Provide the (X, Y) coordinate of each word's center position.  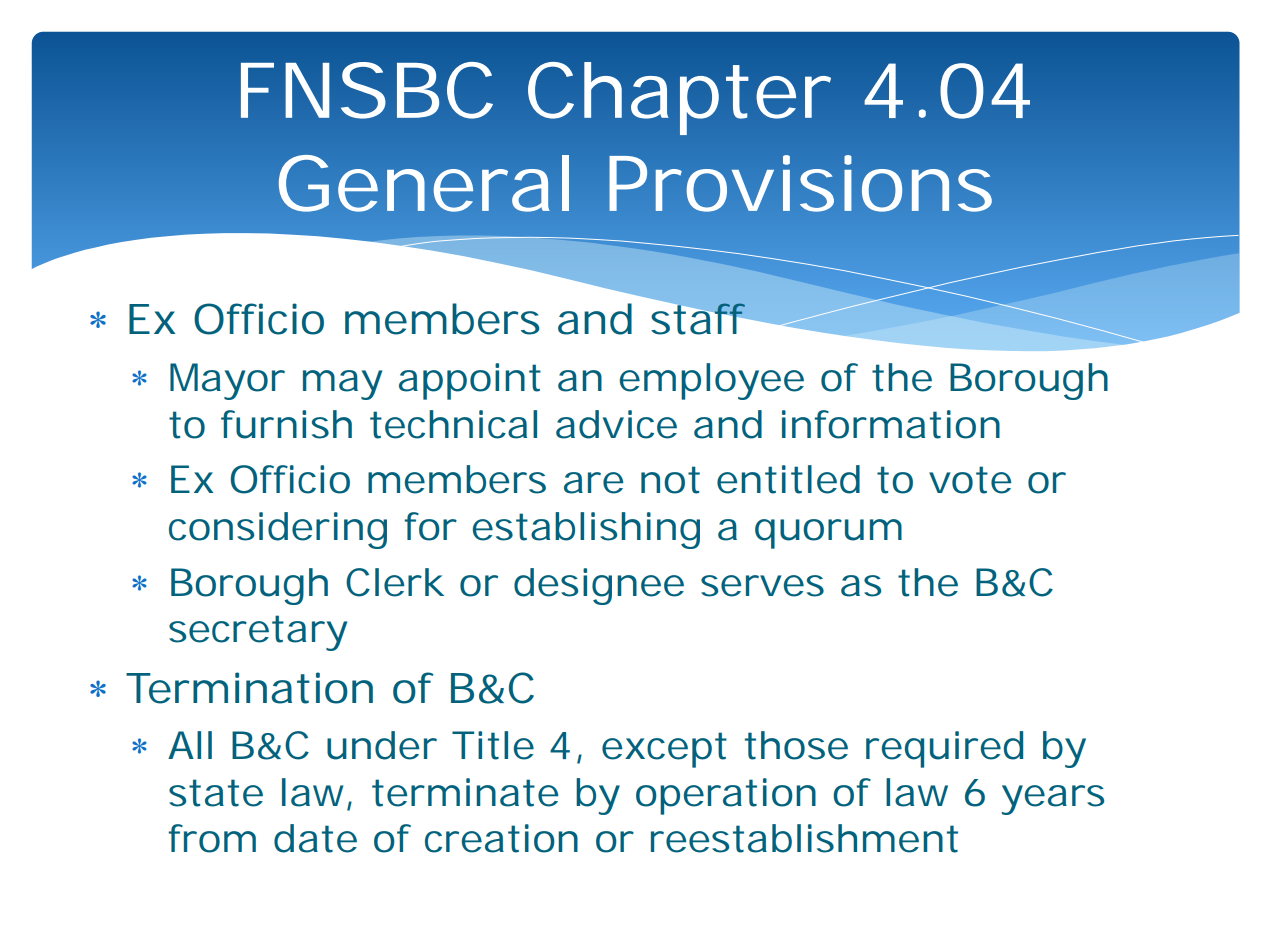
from (209, 838)
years (1053, 800)
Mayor (227, 381)
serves (762, 586)
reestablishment (804, 838)
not (670, 480)
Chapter (678, 98)
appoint (470, 381)
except (664, 750)
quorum (825, 534)
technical (453, 424)
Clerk (394, 582)
